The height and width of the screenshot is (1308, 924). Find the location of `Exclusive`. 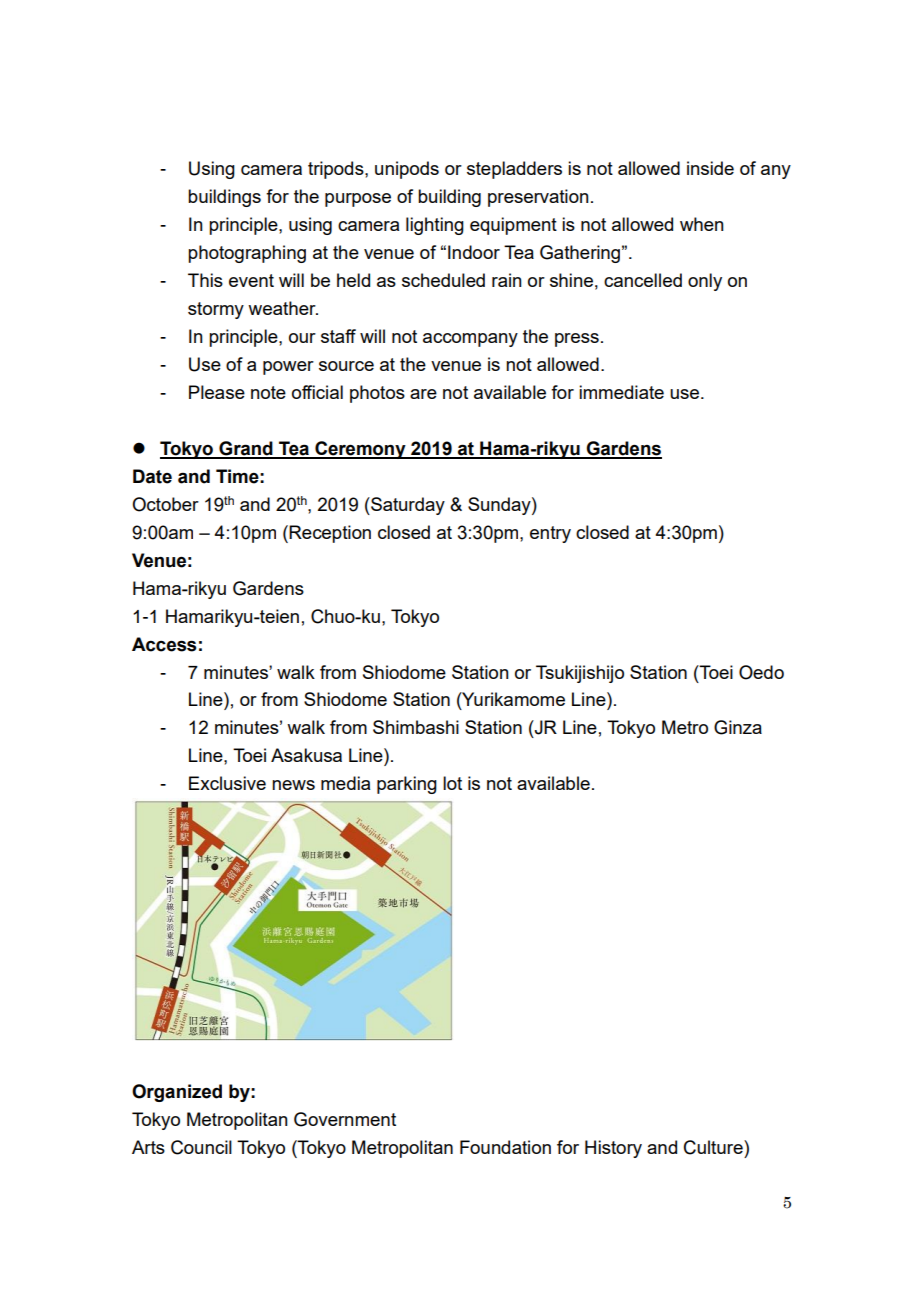

Exclusive is located at coordinates (227, 783).
